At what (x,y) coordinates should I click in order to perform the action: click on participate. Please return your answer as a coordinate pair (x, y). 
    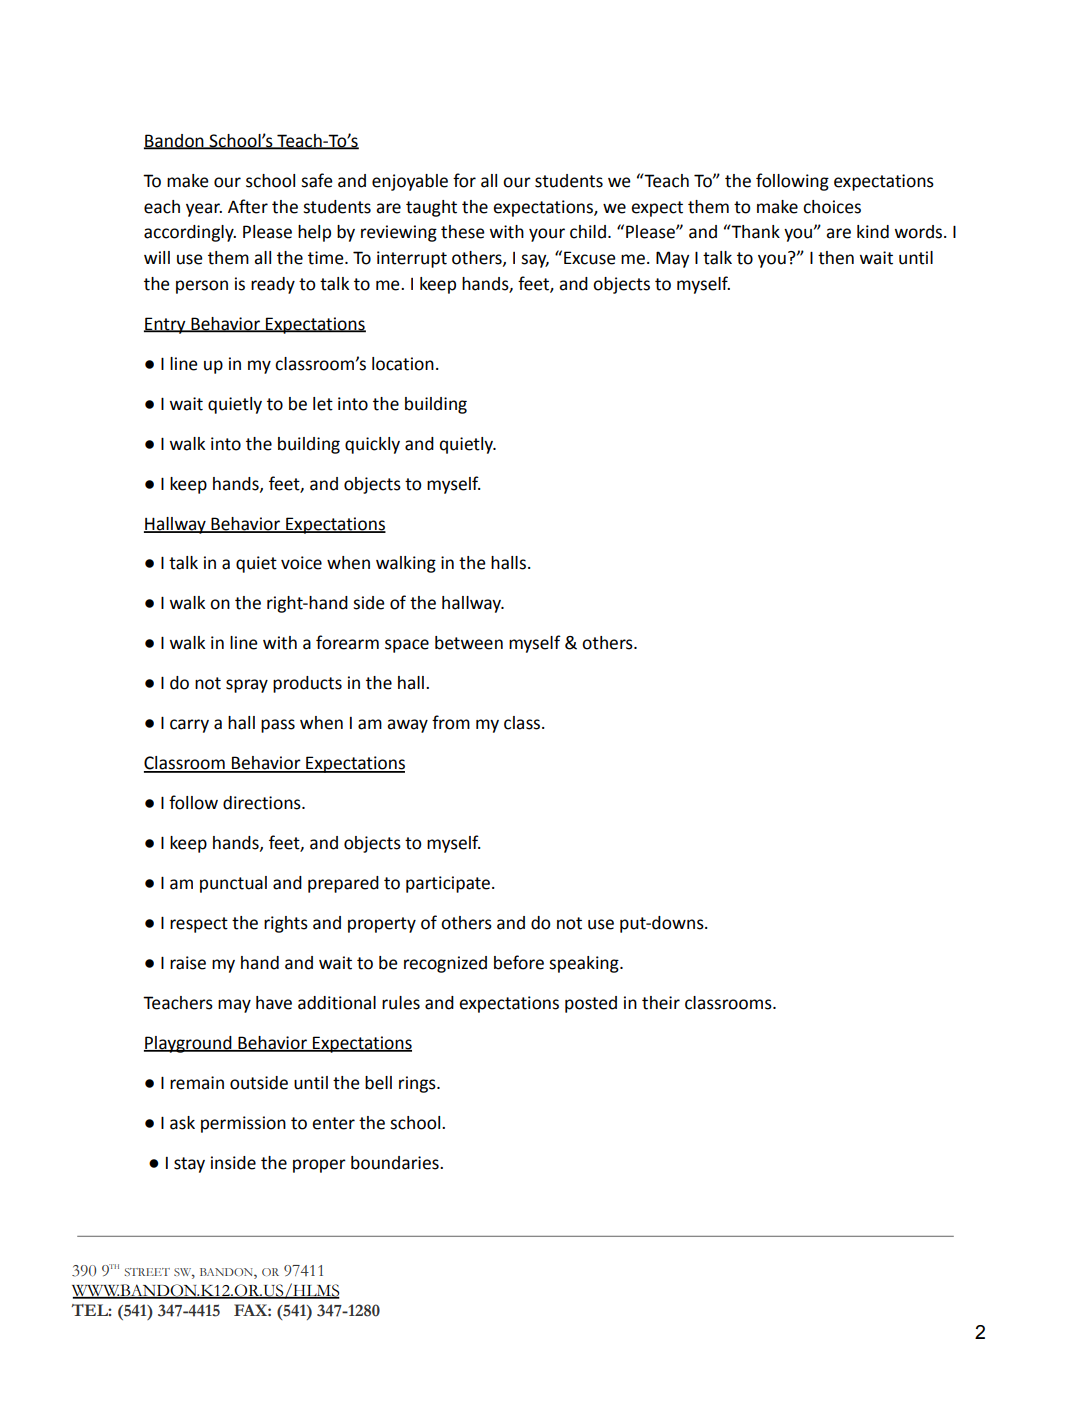
    Looking at the image, I should click on (448, 884).
